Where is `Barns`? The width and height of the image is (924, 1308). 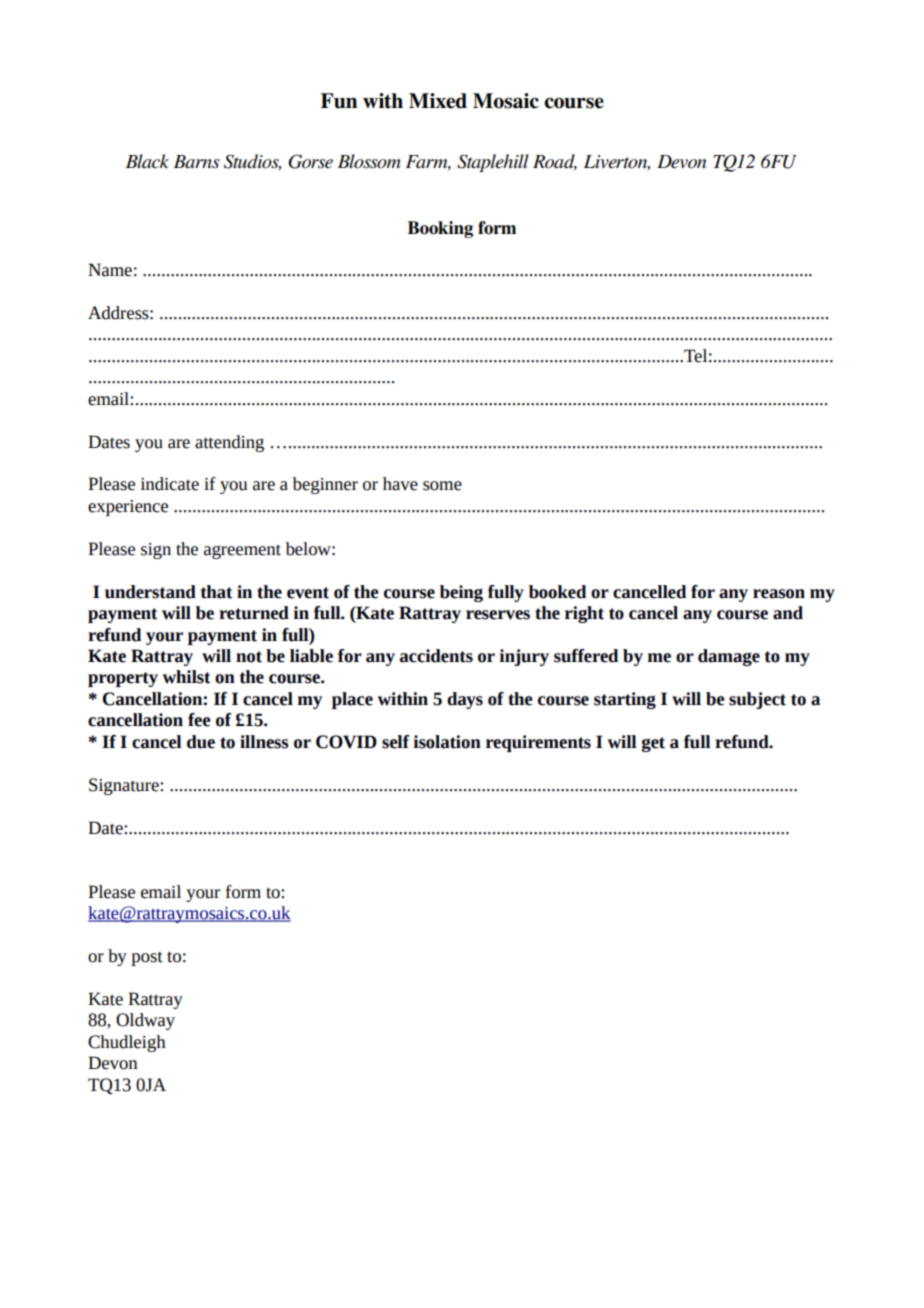
Barns is located at coordinates (197, 162).
